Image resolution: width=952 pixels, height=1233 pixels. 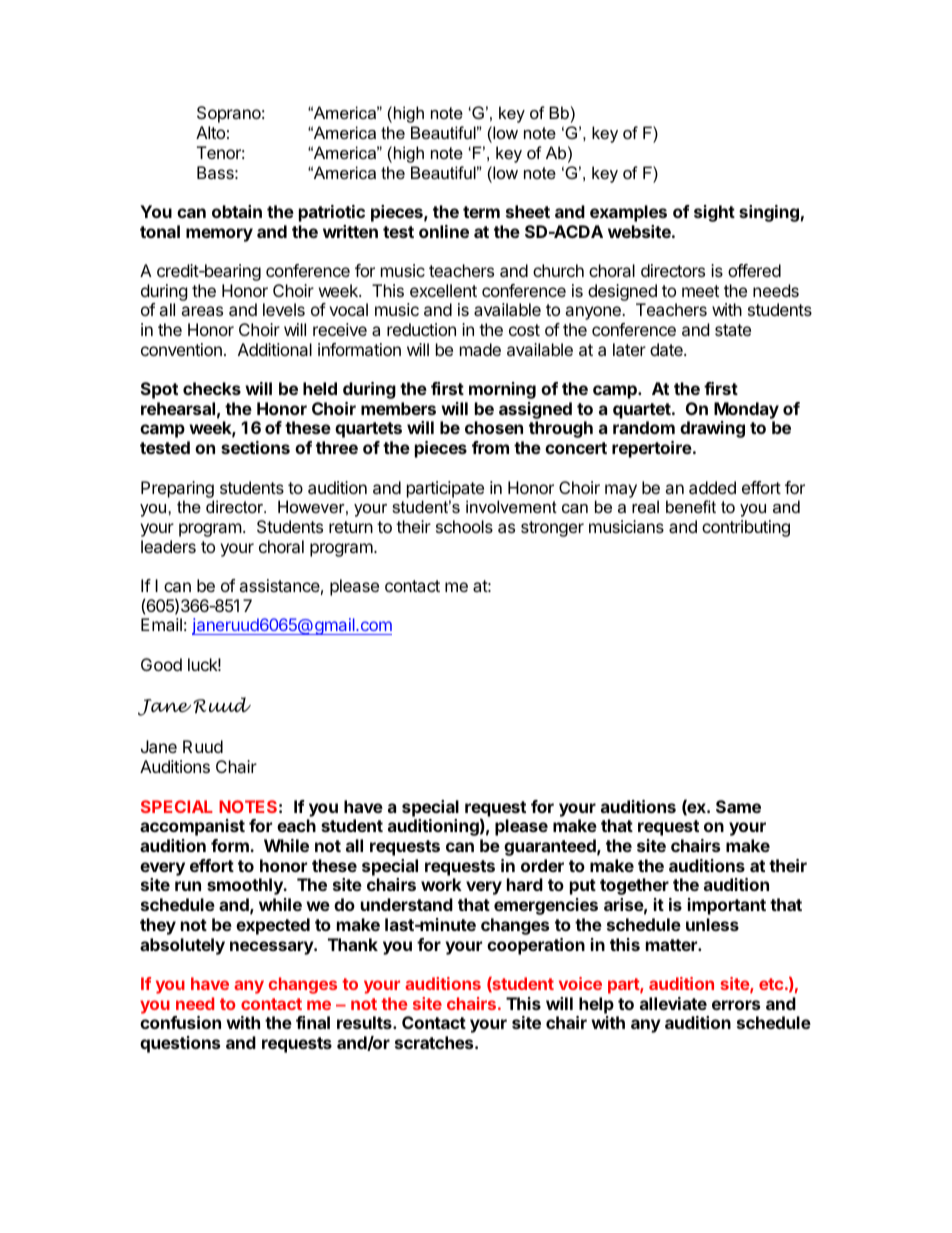 What do you see at coordinates (542, 865) in the screenshot?
I see `order` at bounding box center [542, 865].
